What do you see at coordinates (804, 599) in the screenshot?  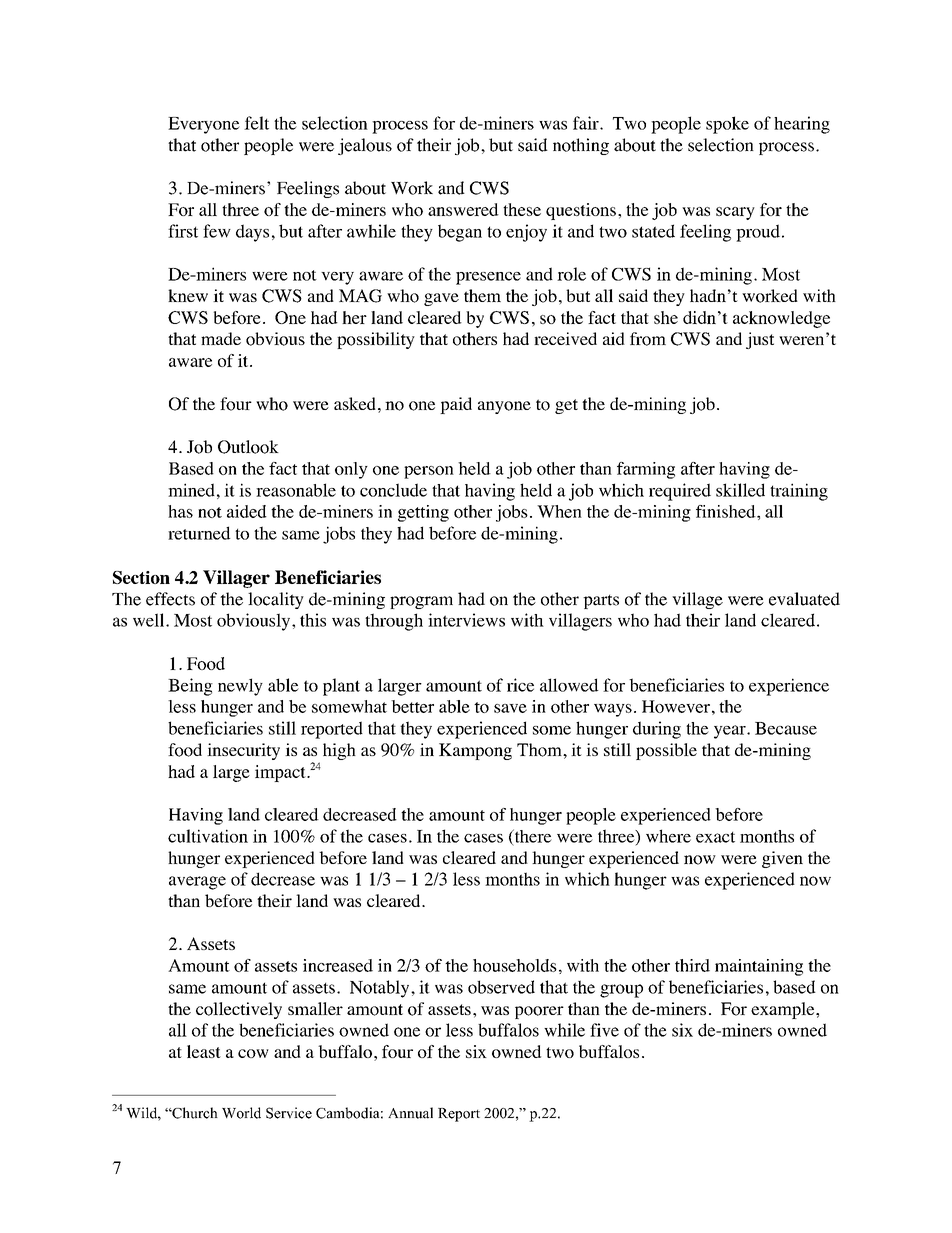 I see `evaluated` at bounding box center [804, 599].
